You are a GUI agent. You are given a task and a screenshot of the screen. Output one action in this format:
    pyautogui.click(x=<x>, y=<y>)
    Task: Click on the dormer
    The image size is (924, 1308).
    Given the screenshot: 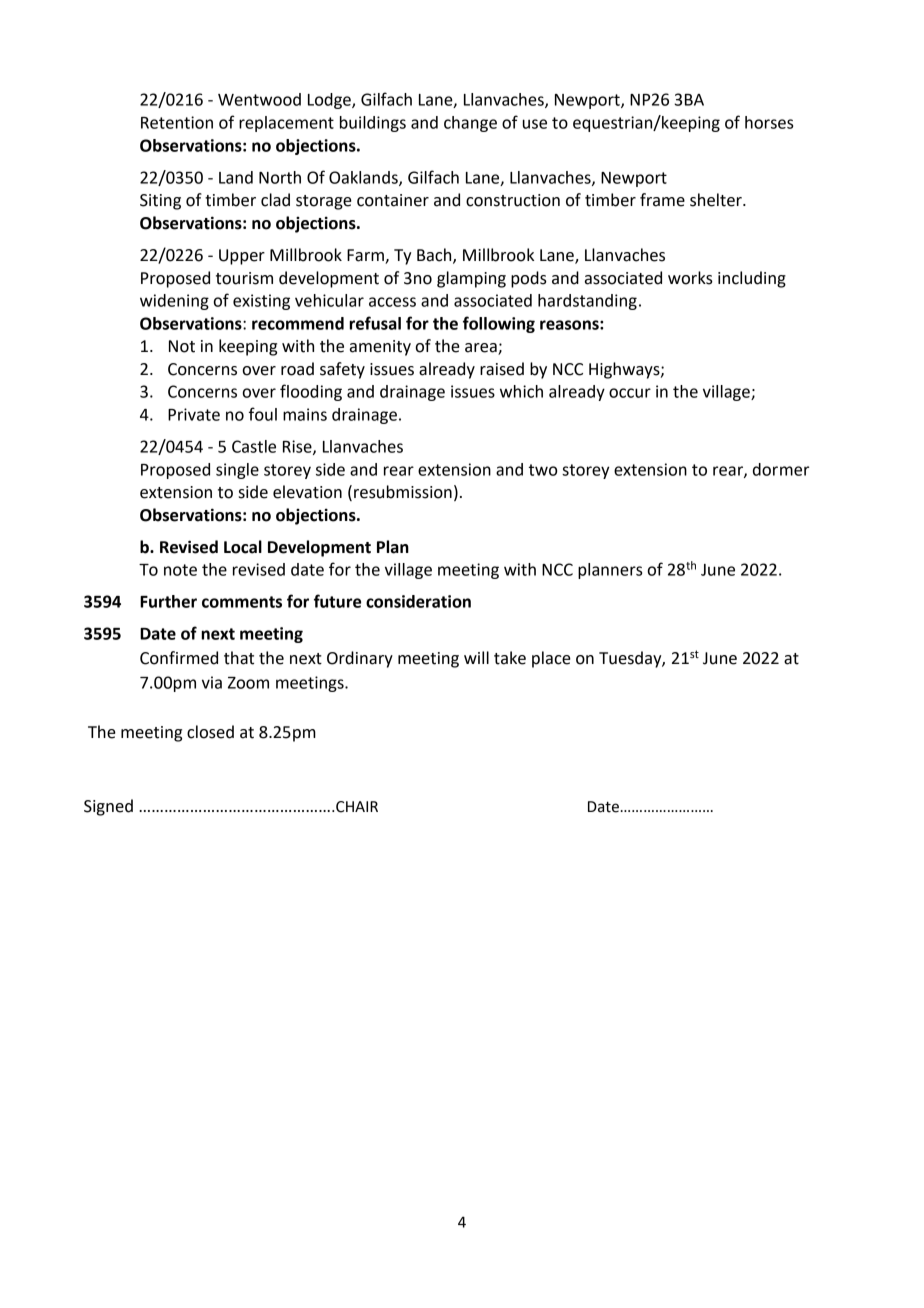 What is the action you would take?
    pyautogui.click(x=781, y=469)
